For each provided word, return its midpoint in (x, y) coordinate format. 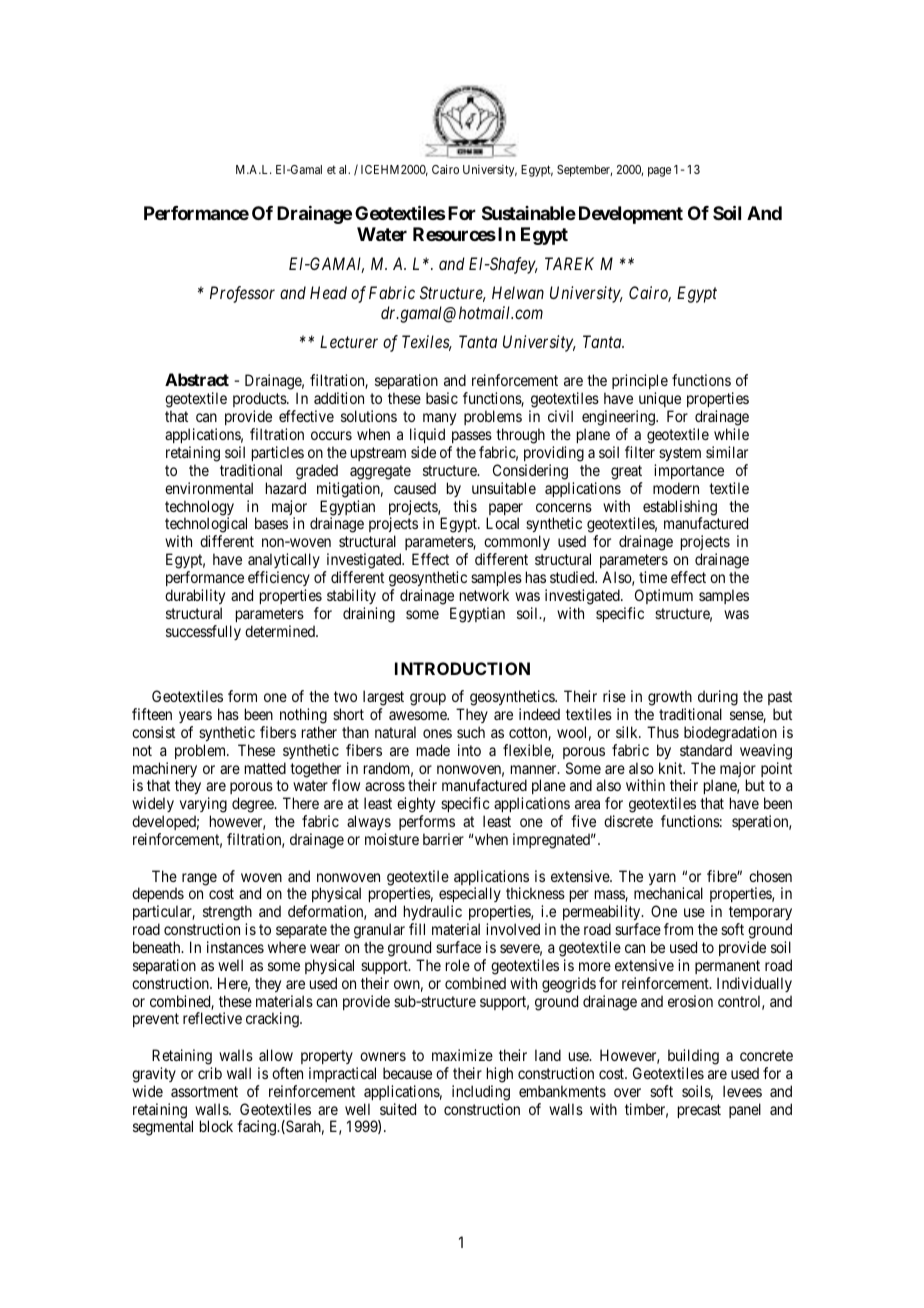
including (481, 1093)
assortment (204, 1091)
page (659, 172)
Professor (242, 294)
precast (699, 1111)
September (584, 171)
